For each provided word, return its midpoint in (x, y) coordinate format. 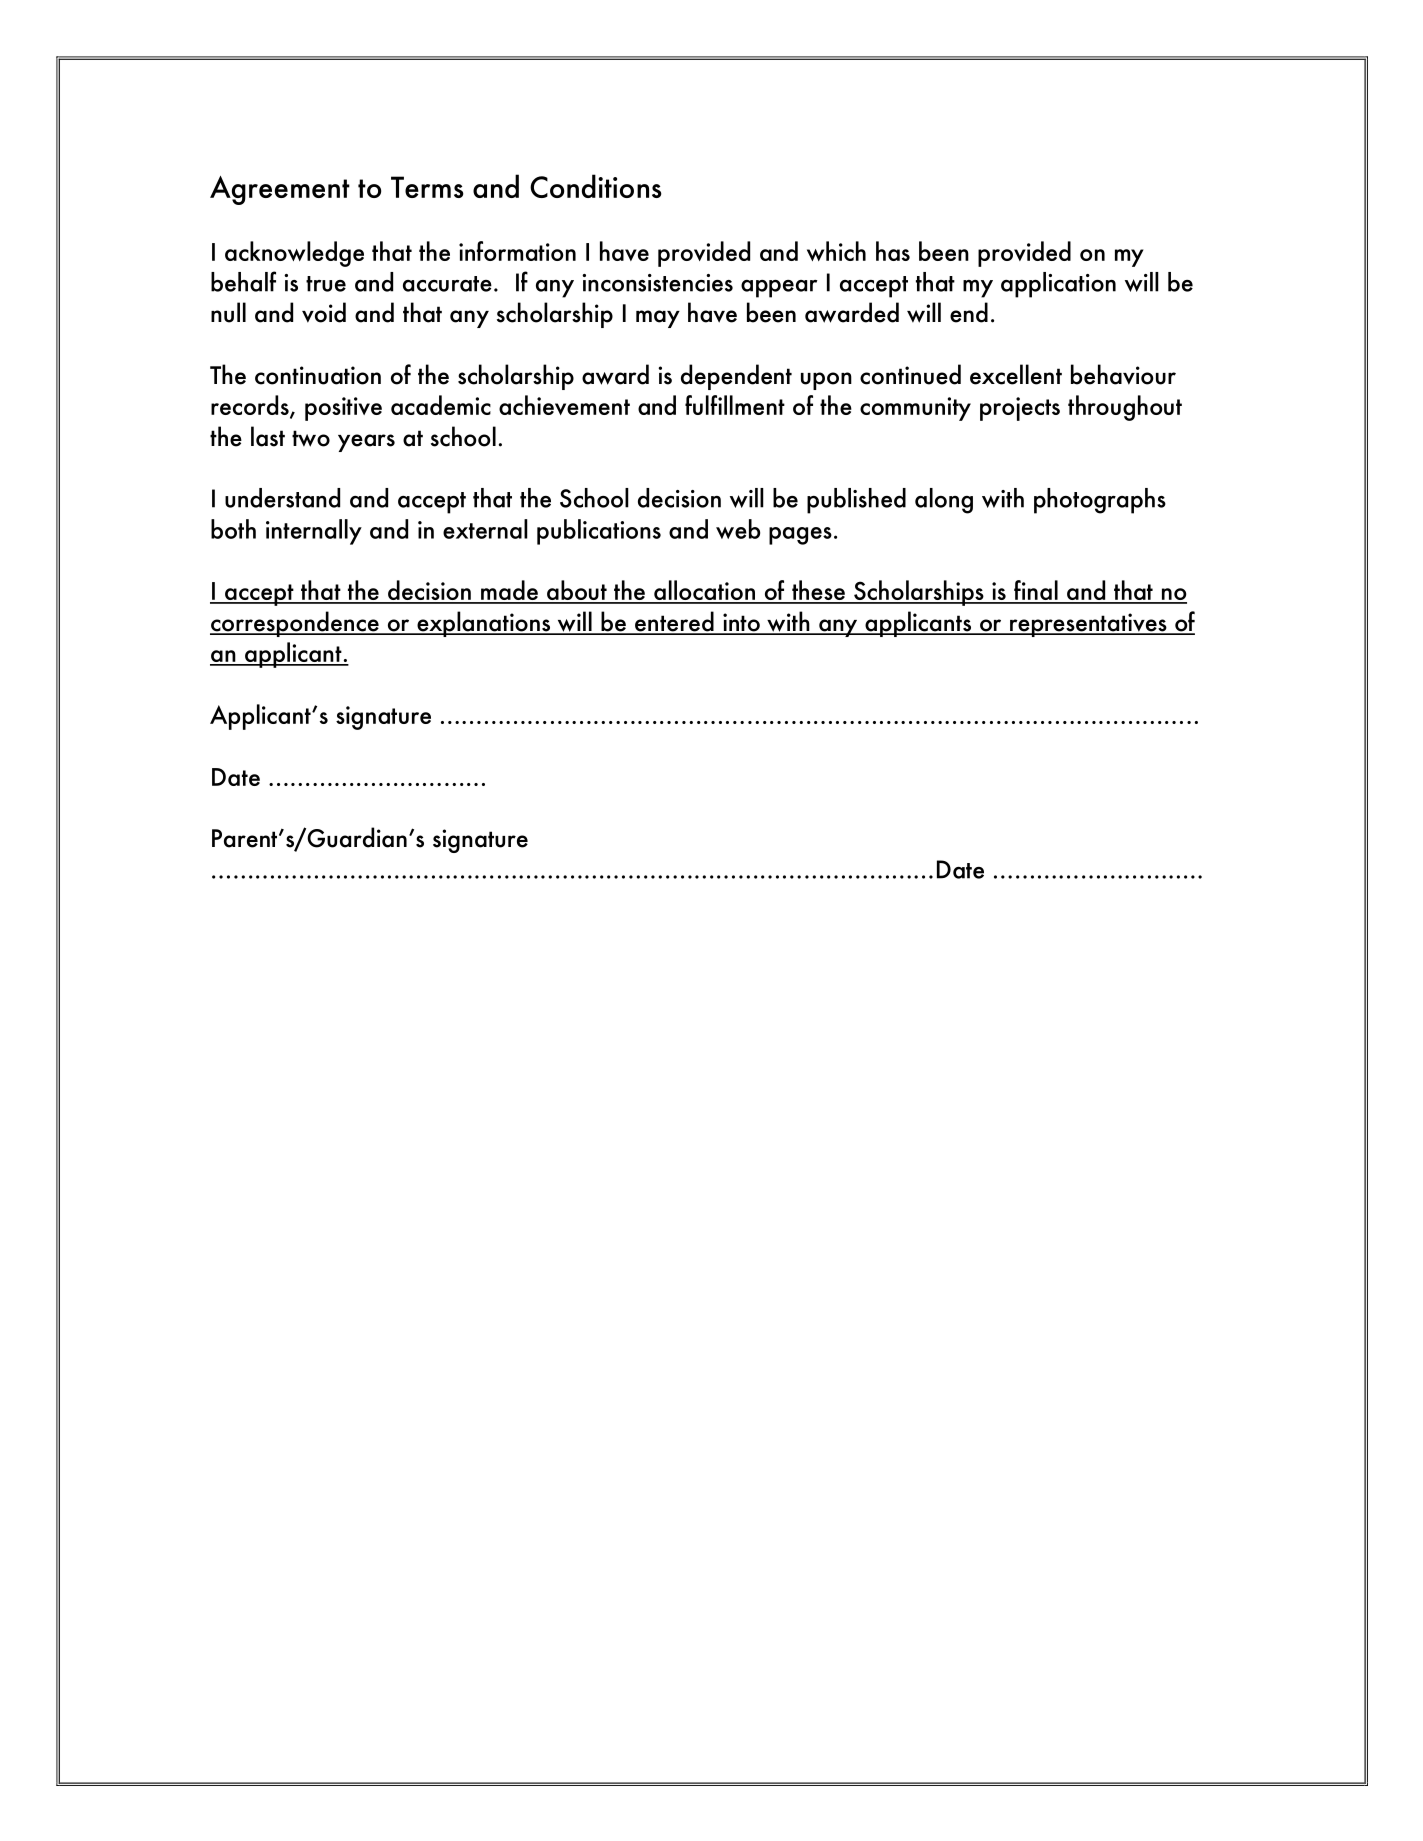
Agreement (280, 190)
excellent (1016, 374)
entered (674, 622)
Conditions (596, 186)
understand (282, 498)
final (1036, 591)
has (893, 251)
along (944, 501)
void (324, 312)
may (658, 319)
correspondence (295, 624)
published (856, 501)
